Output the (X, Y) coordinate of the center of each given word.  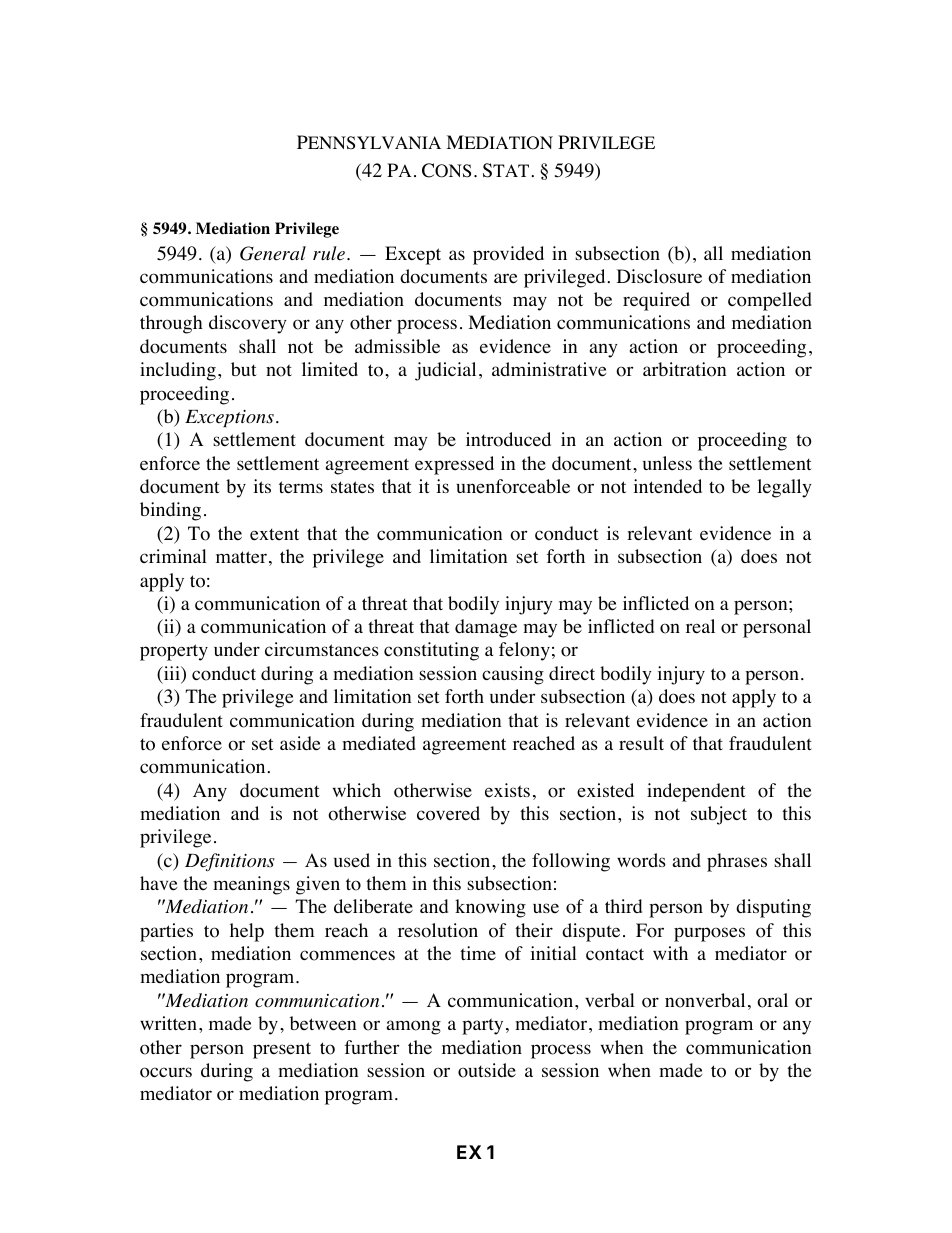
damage (486, 628)
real (700, 626)
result (641, 743)
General (273, 253)
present (282, 1050)
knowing (490, 908)
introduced (508, 439)
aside (300, 743)
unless (667, 463)
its (262, 486)
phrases (737, 862)
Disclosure (659, 276)
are (505, 278)
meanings (251, 885)
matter (241, 557)
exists (507, 790)
